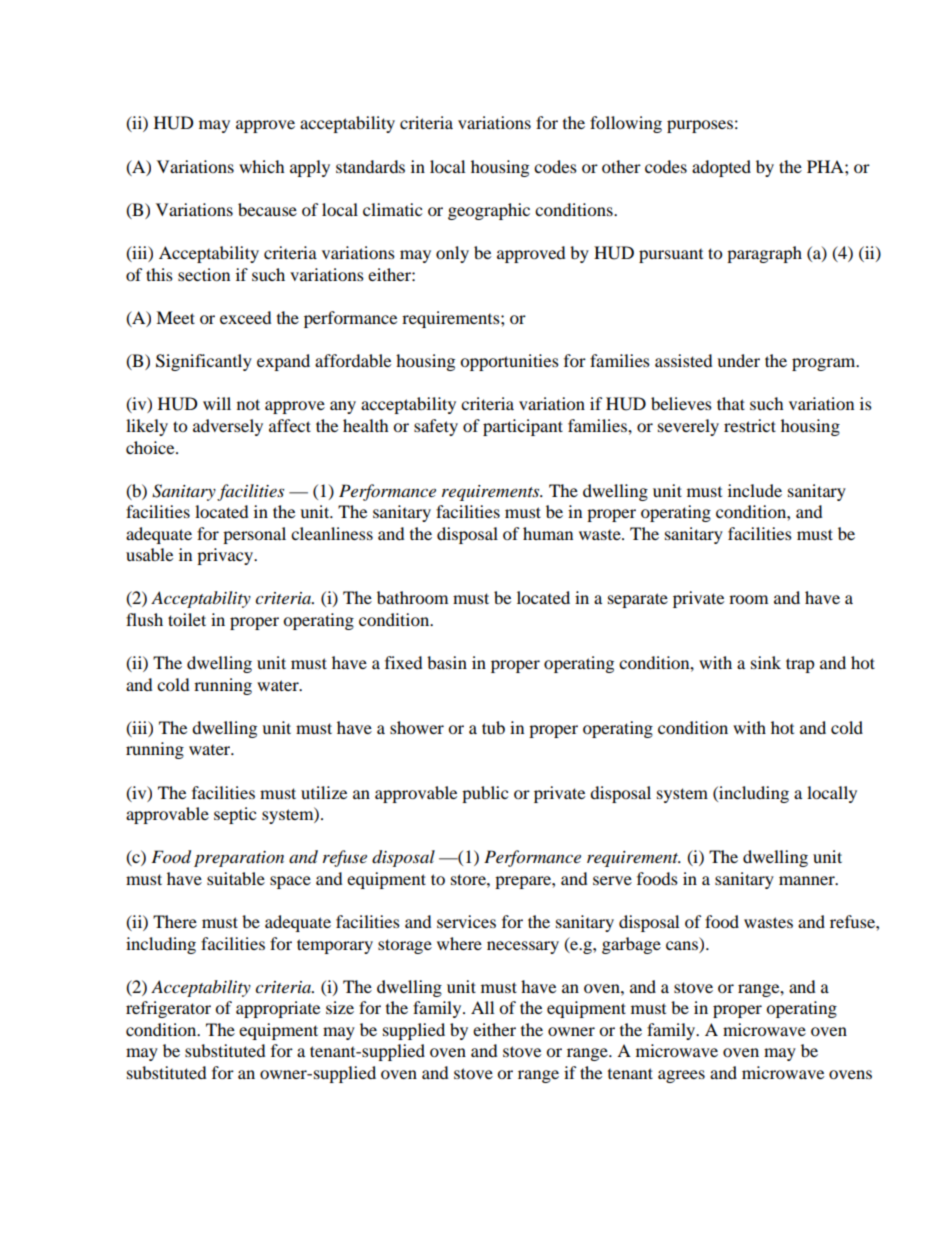  Describe the element at coordinates (278, 1009) in the screenshot. I see `appropriate` at that location.
